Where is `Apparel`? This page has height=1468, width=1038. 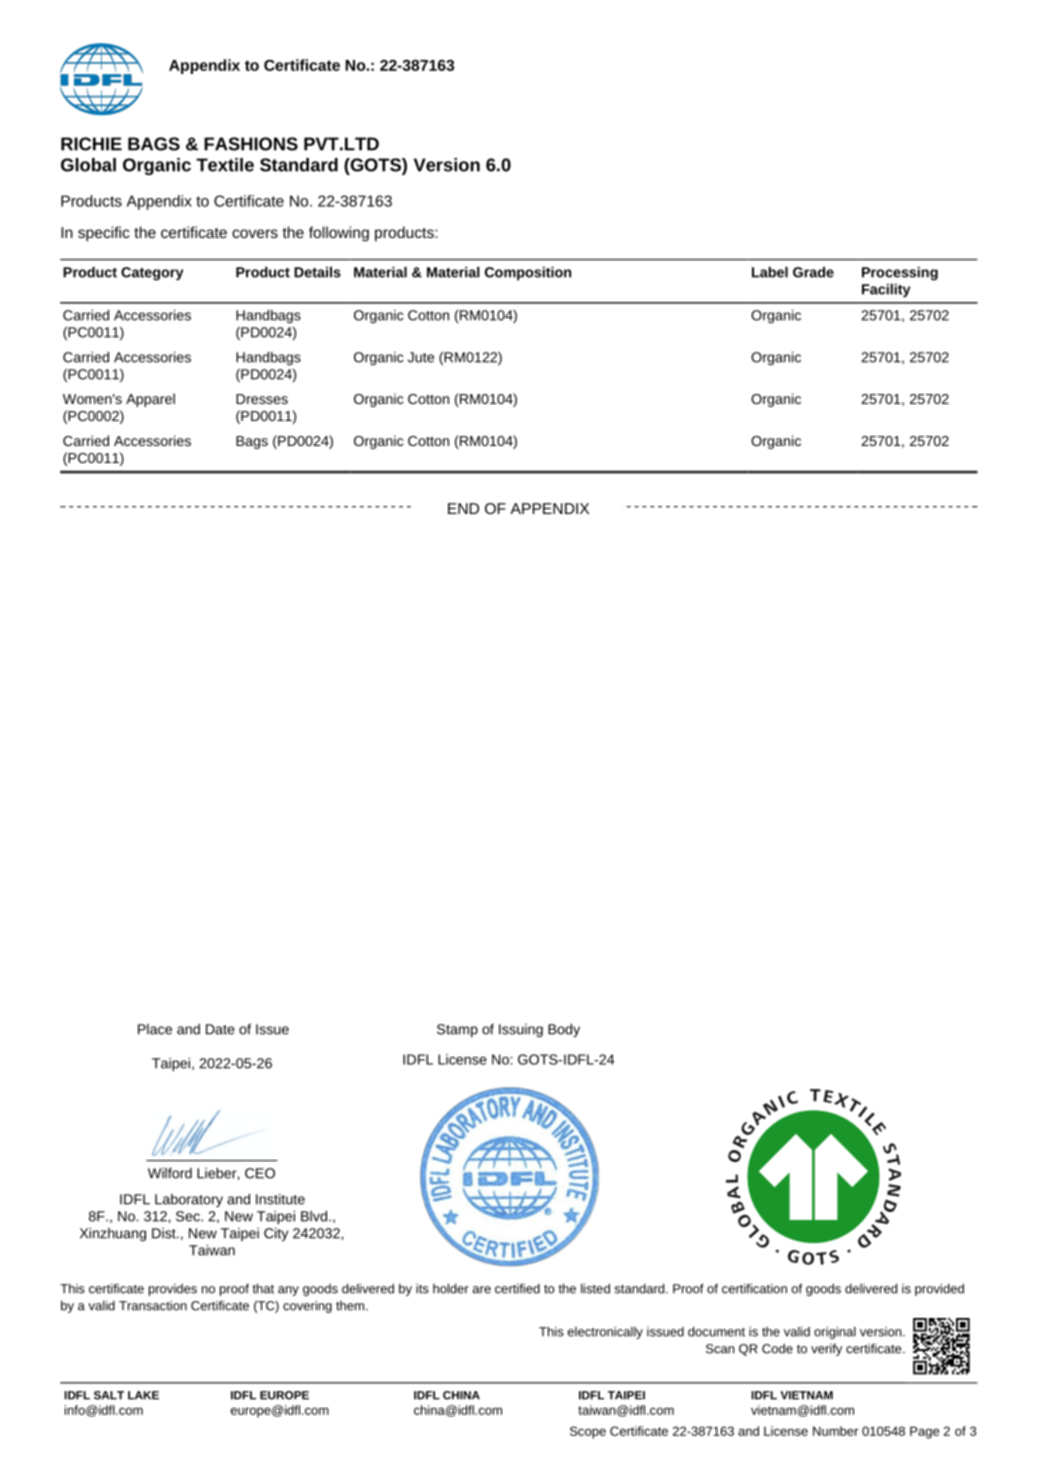
Apparel is located at coordinates (150, 400).
